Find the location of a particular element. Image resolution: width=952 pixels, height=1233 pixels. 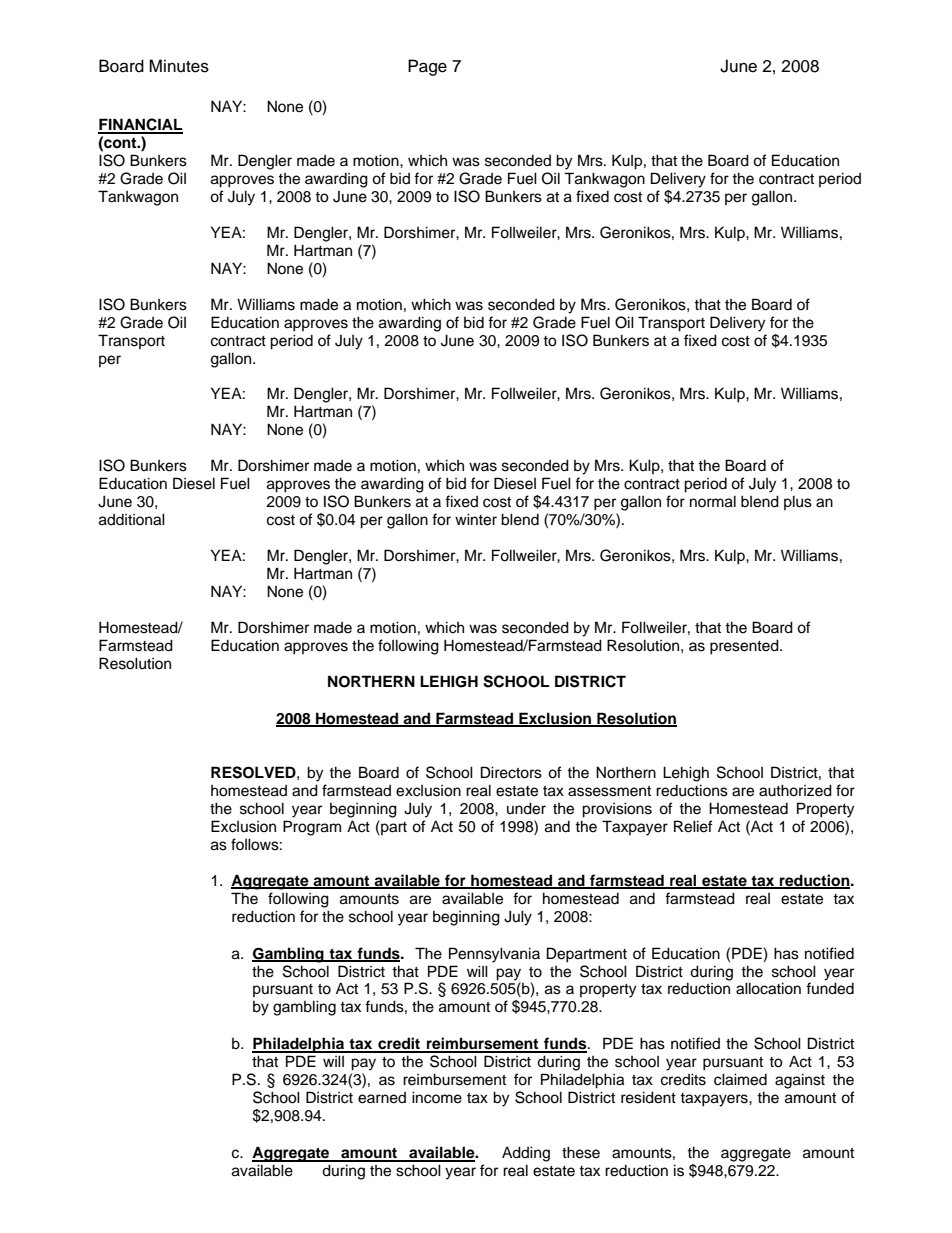

presented is located at coordinates (745, 647).
